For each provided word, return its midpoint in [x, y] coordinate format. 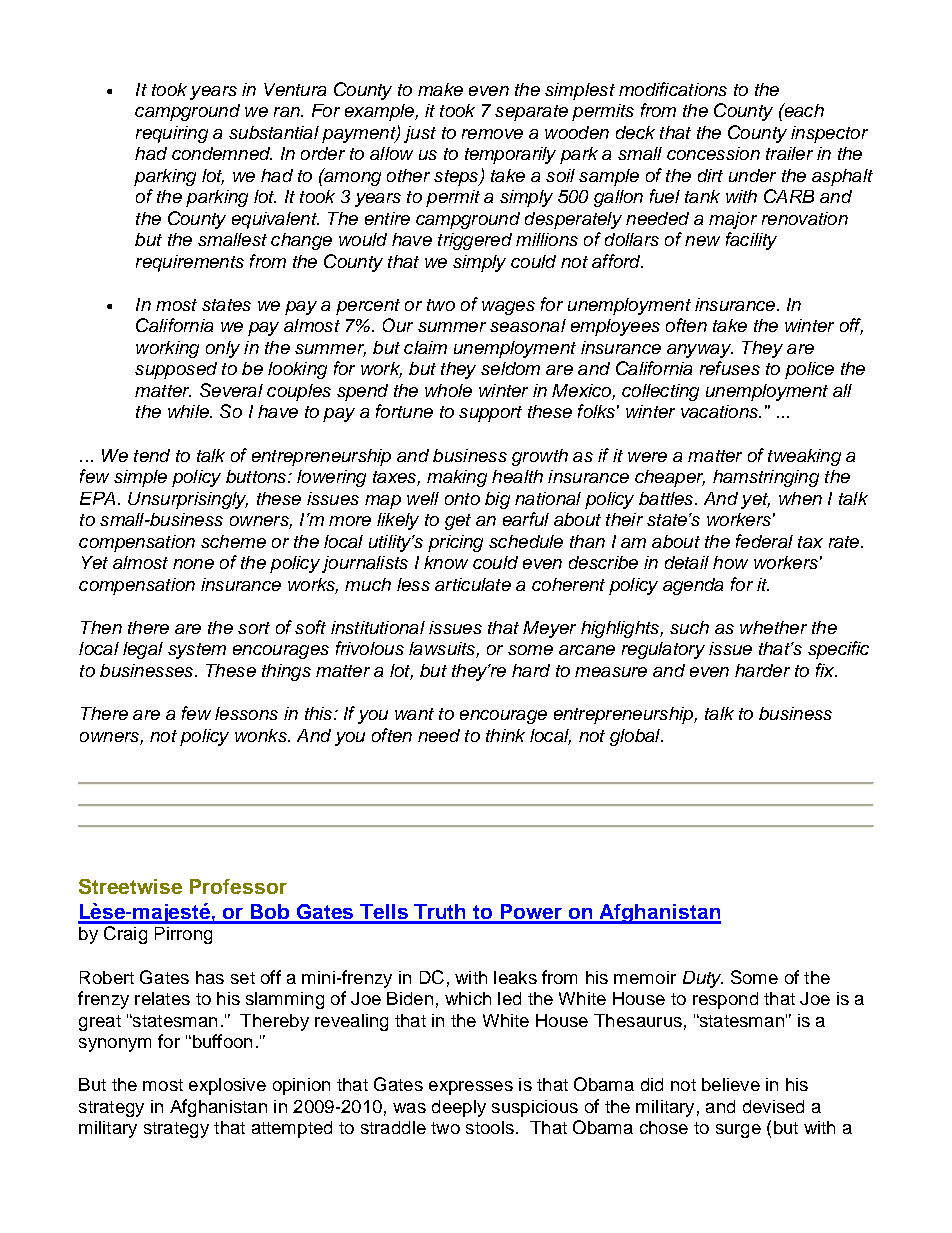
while [189, 411]
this [320, 713]
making [457, 478]
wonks [262, 735]
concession [713, 153]
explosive [227, 1086]
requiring [172, 134]
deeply [459, 1108]
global [636, 737]
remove [492, 134]
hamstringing [766, 478]
